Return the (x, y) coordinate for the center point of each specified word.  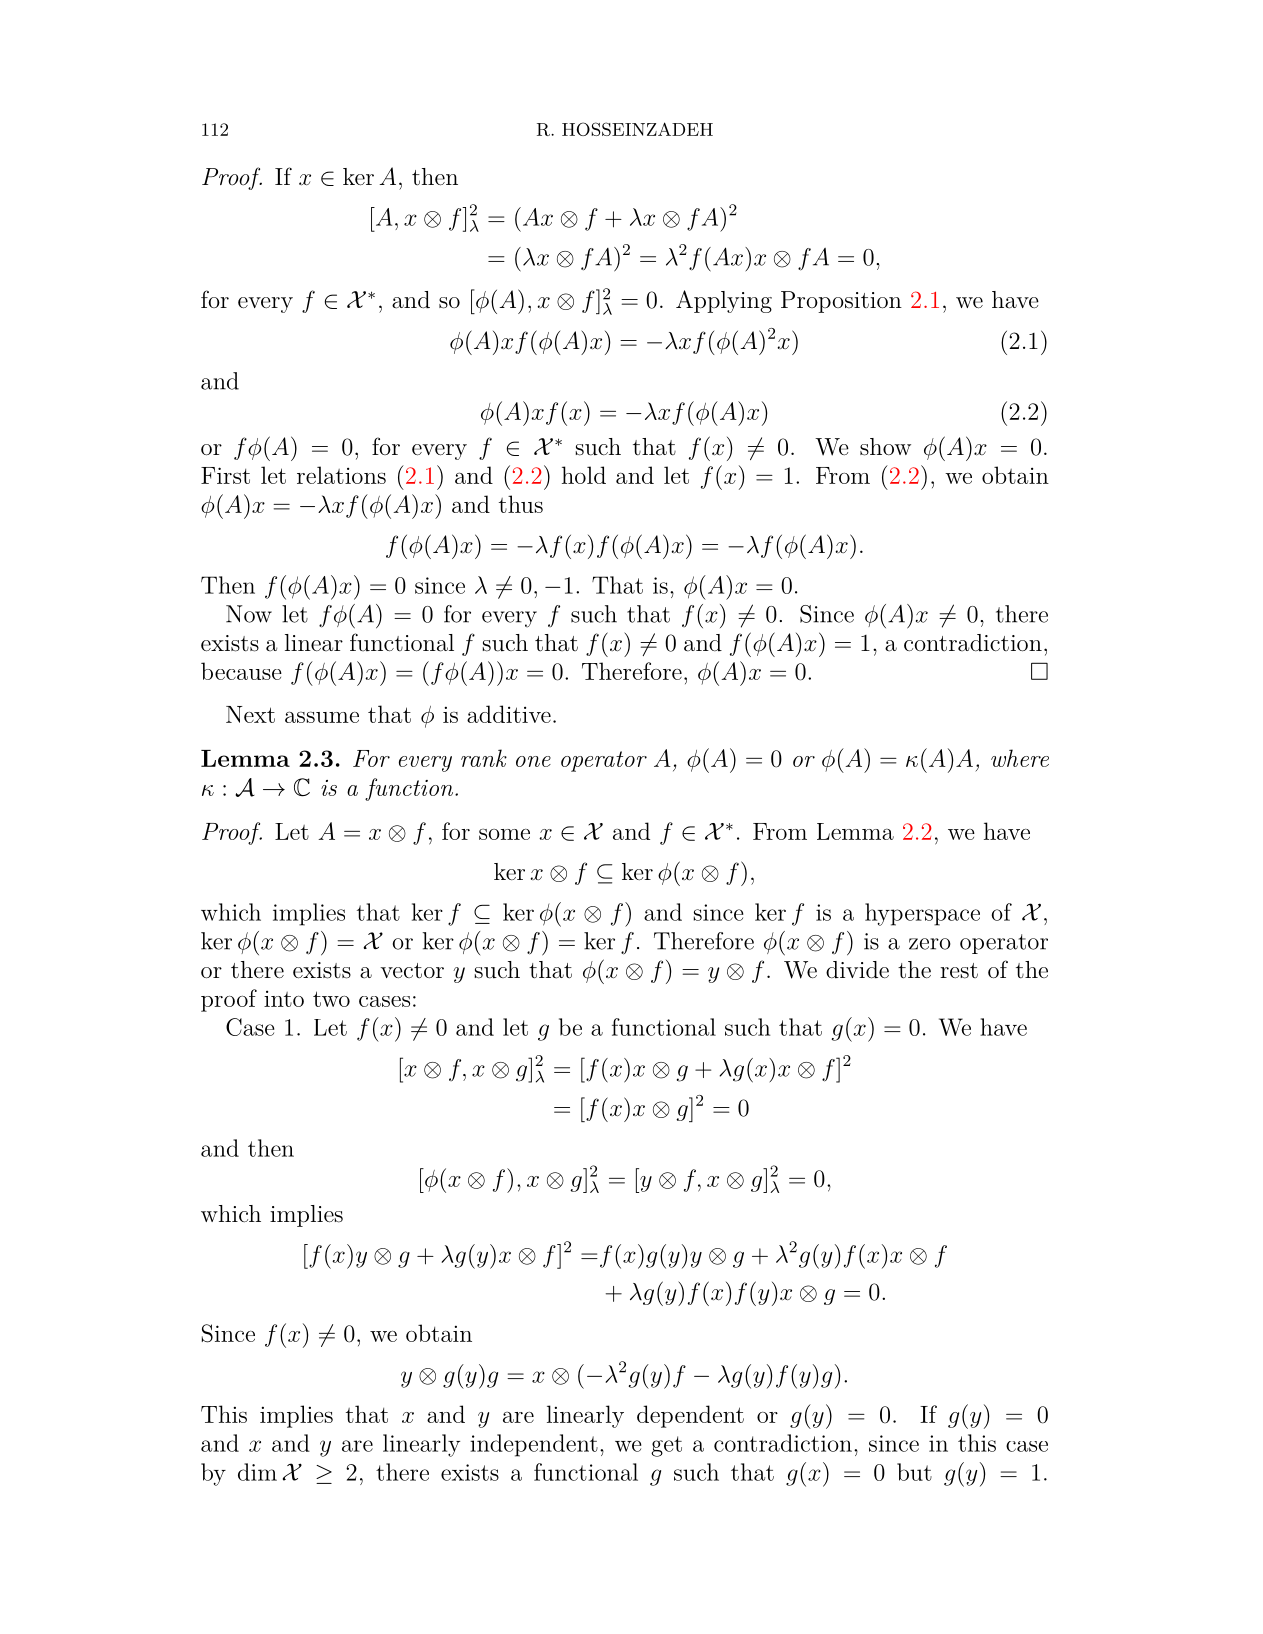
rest (959, 971)
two (331, 999)
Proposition (841, 302)
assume (322, 717)
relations (341, 475)
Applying (724, 301)
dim (257, 1472)
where (1020, 758)
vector (412, 971)
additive (509, 714)
